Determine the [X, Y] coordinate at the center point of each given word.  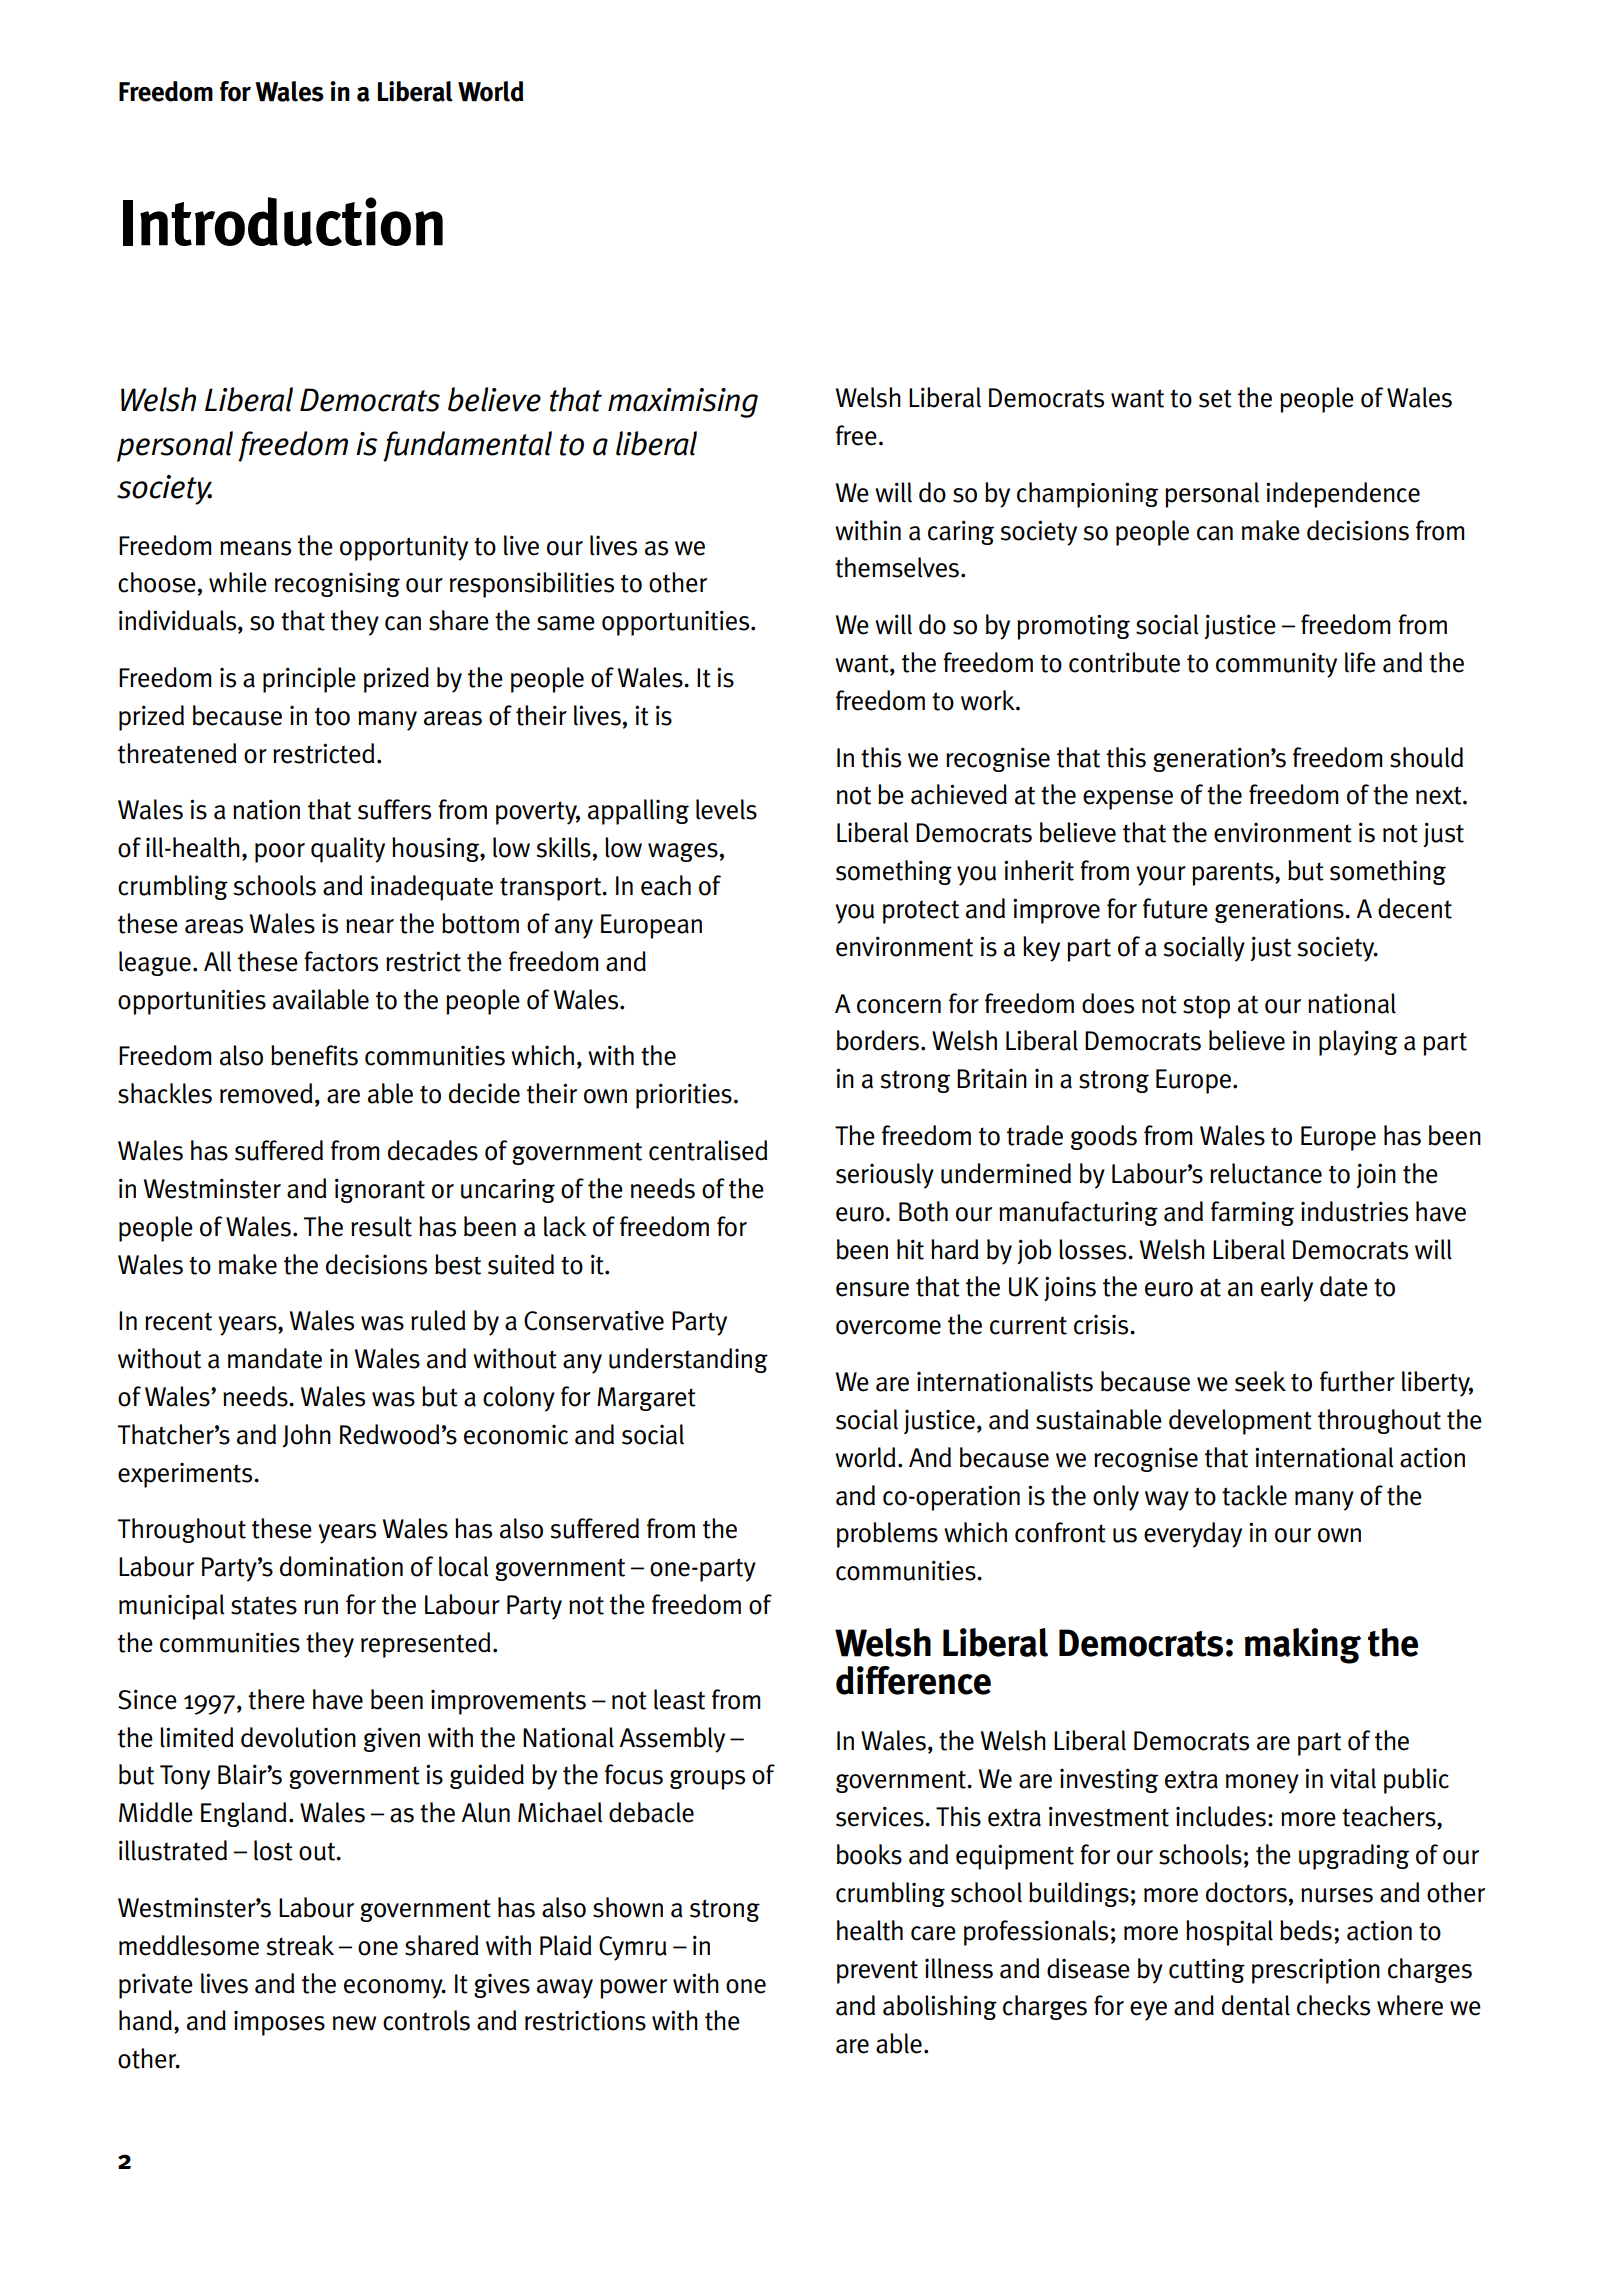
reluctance [1266, 1173]
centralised [708, 1150]
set [1215, 398]
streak [300, 1945]
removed [266, 1093]
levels [726, 809]
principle [309, 680]
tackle [1254, 1495]
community [1276, 665]
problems [887, 1535]
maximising [683, 403]
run [321, 1607]
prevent [877, 1972]
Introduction [283, 221]
